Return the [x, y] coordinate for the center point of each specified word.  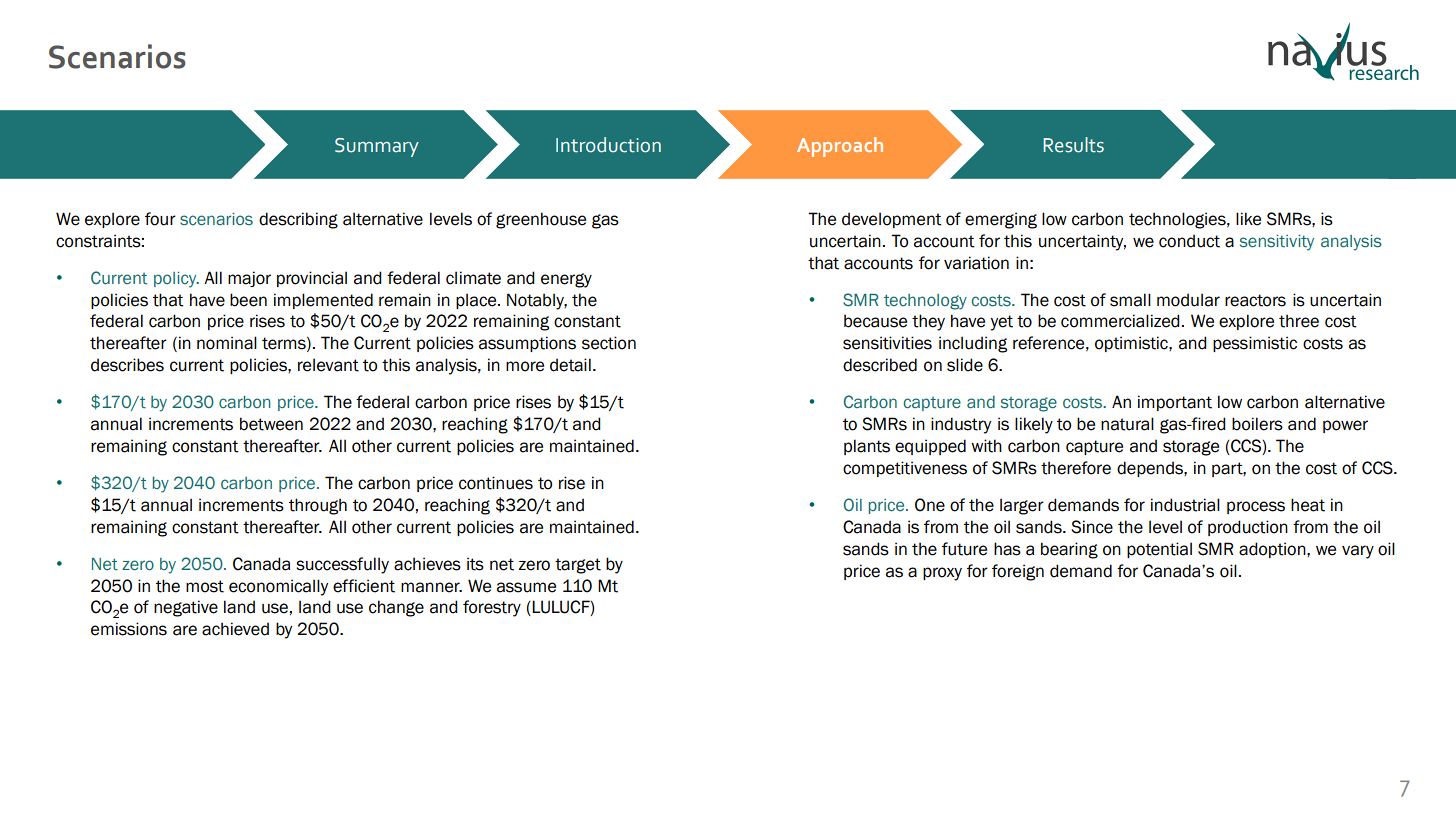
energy [566, 280]
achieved [235, 629]
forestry [492, 608]
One [930, 505]
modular [1188, 300]
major [249, 279]
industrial [1185, 505]
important [1175, 403]
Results [1073, 145]
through [318, 506]
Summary [377, 147]
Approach [840, 147]
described [880, 365]
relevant [328, 365]
